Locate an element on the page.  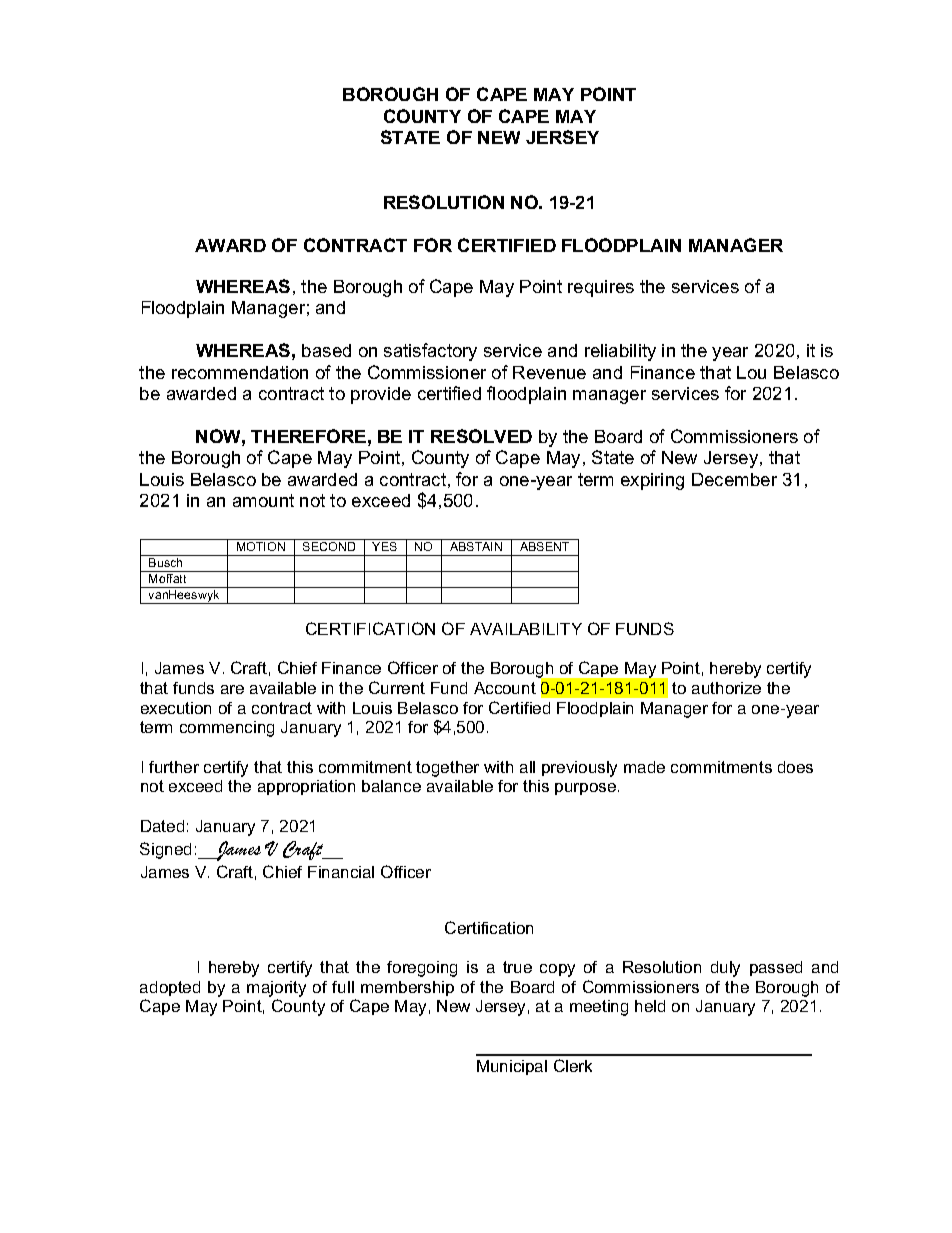
Municipal is located at coordinates (512, 1067).
